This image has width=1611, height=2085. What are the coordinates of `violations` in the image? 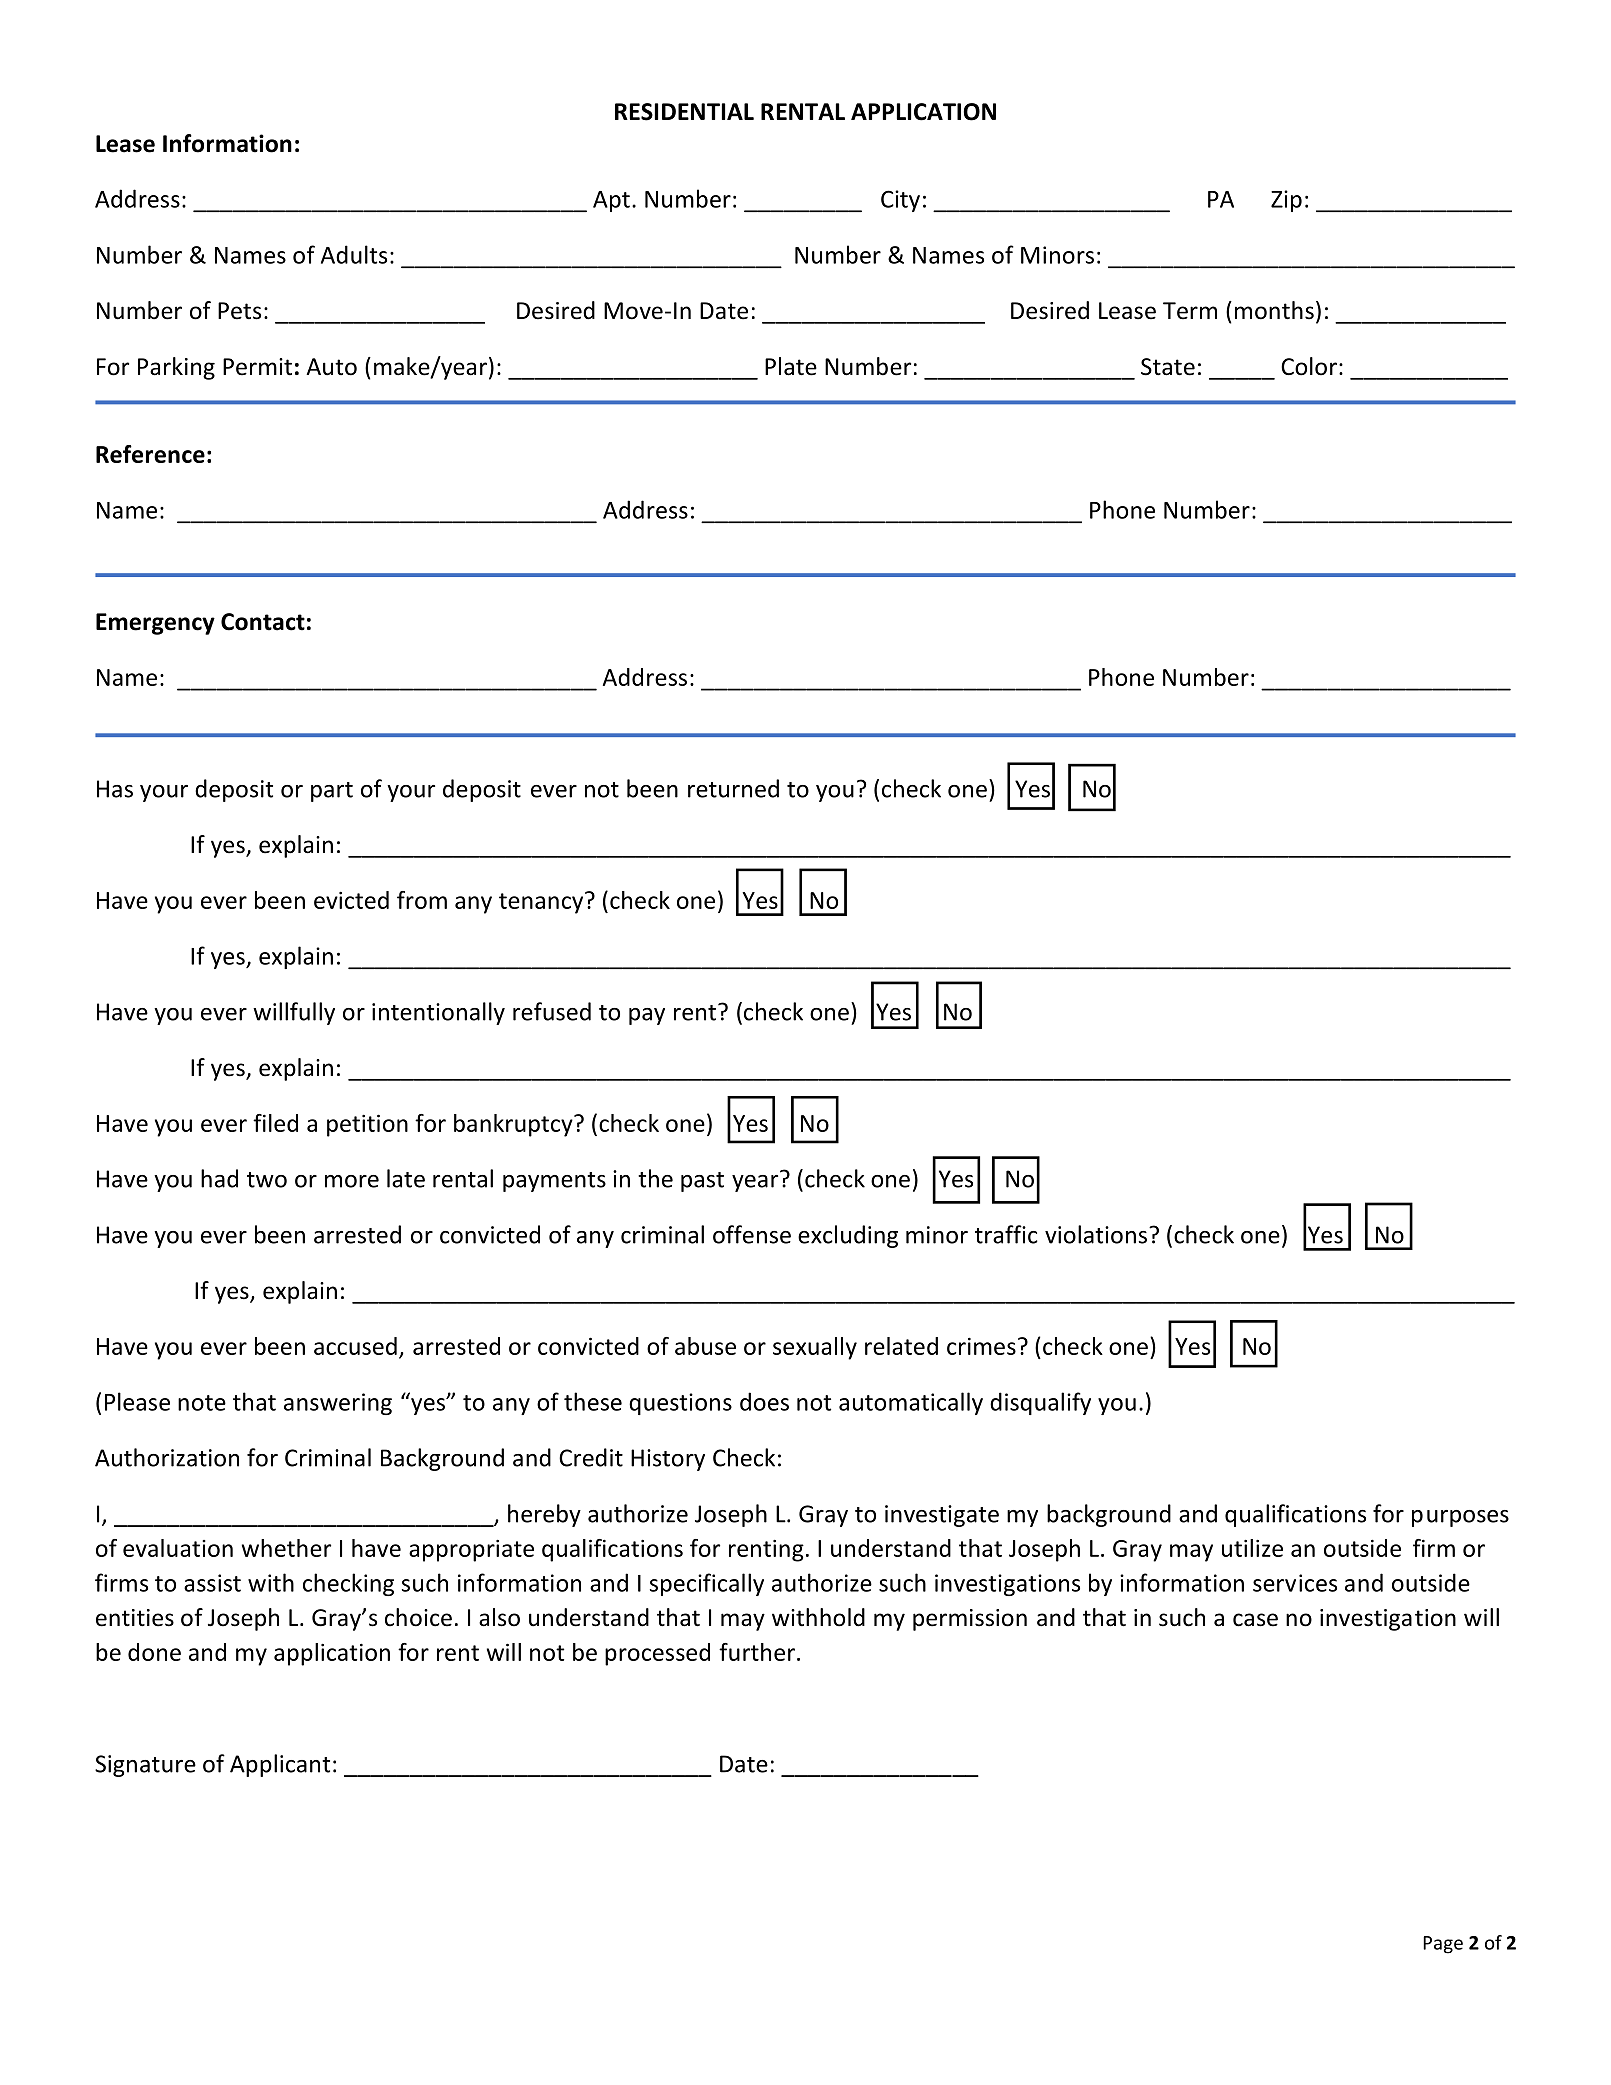 It's located at (1096, 1234).
